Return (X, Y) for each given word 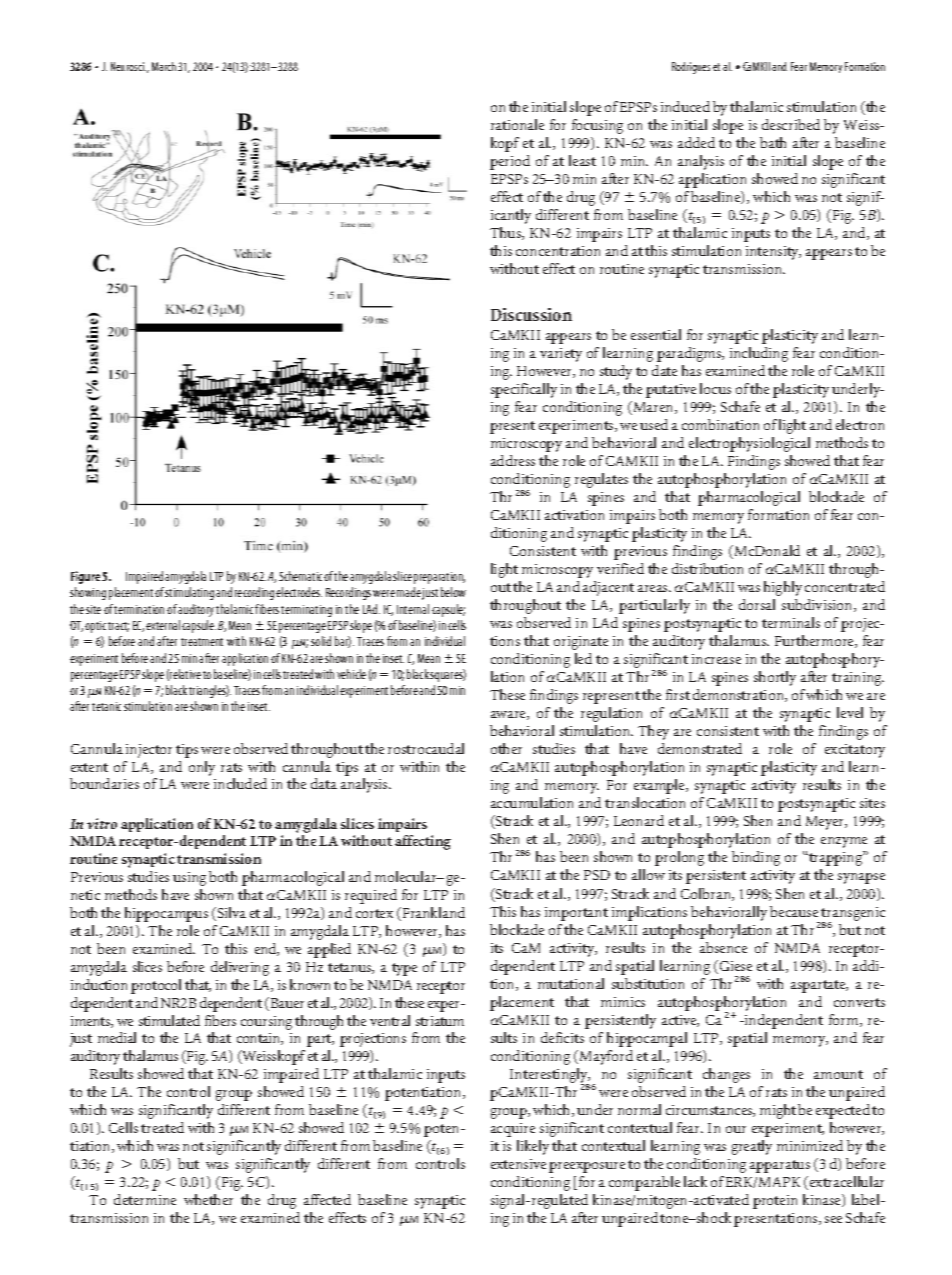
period (510, 162)
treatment (202, 642)
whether (208, 1199)
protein (775, 1202)
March (164, 66)
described (791, 124)
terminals (791, 622)
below (453, 592)
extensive (518, 1164)
